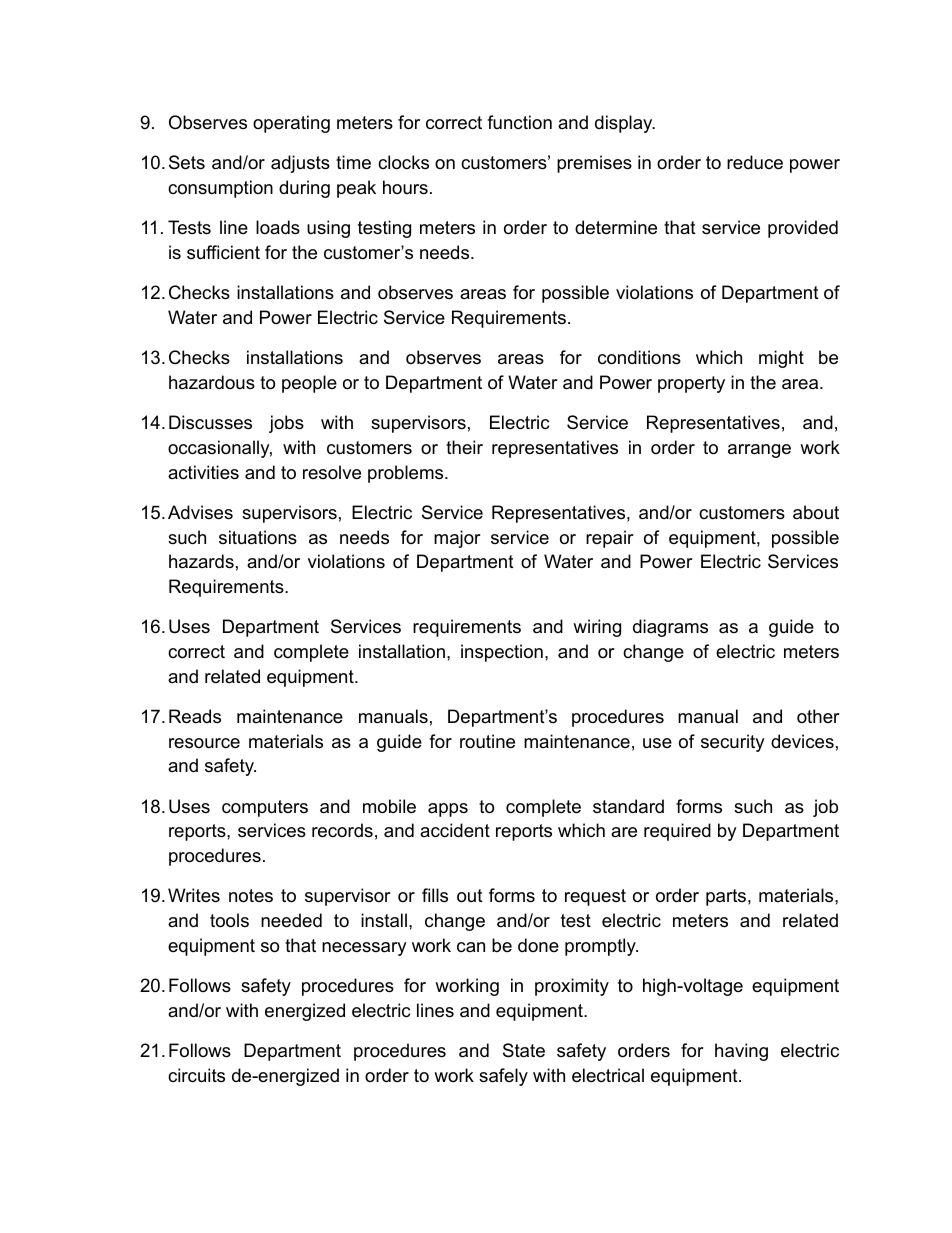  Describe the element at coordinates (196, 1075) in the image. I see `circuits` at that location.
